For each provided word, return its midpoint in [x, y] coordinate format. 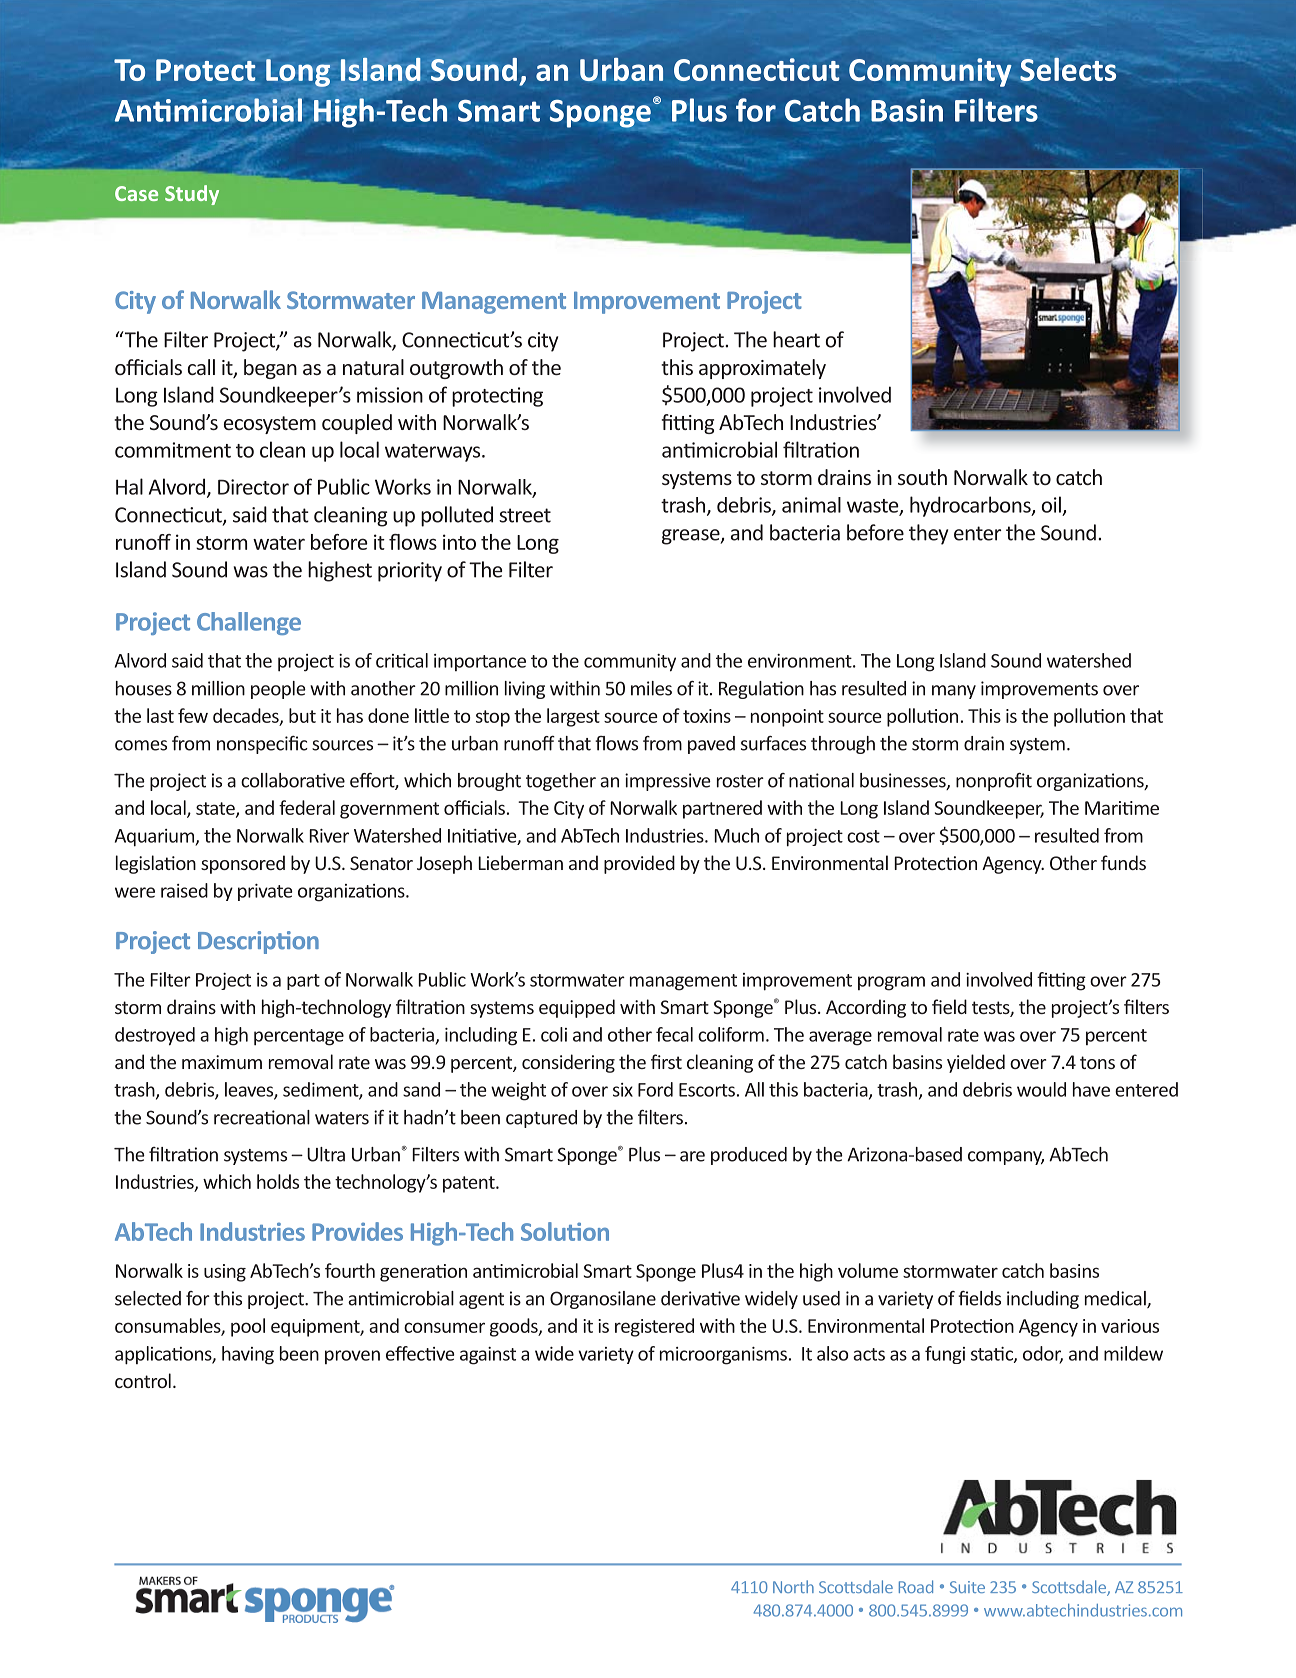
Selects [1068, 69]
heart [796, 339]
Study [192, 195]
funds [1123, 862]
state [216, 809]
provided [639, 864]
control [143, 1380]
